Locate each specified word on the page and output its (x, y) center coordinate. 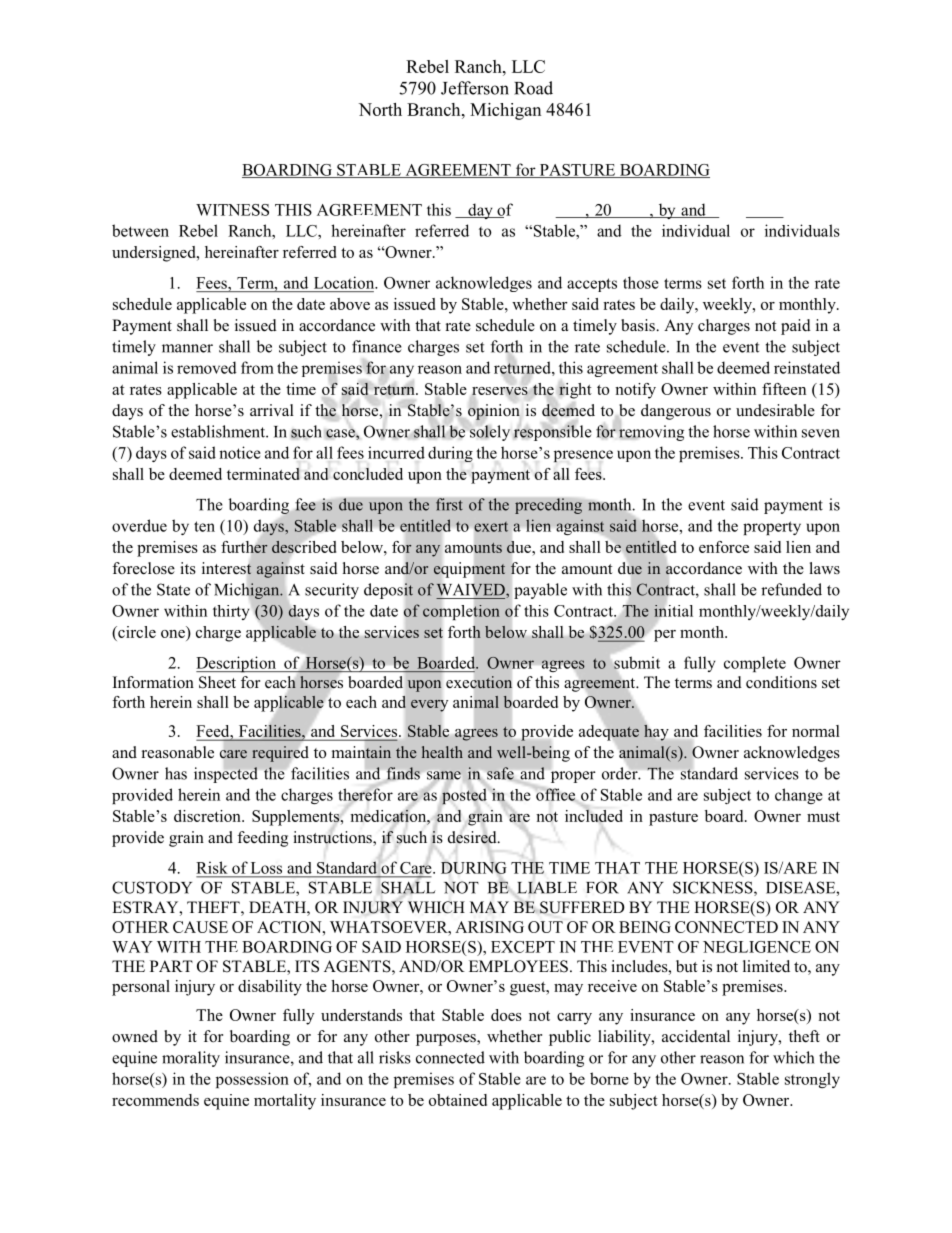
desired (473, 838)
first (449, 504)
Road (533, 88)
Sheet (217, 682)
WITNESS (232, 210)
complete (755, 664)
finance (377, 346)
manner (187, 348)
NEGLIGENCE (757, 947)
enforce (724, 547)
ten (204, 526)
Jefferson (475, 88)
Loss (266, 868)
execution (479, 682)
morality (191, 1059)
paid (796, 327)
